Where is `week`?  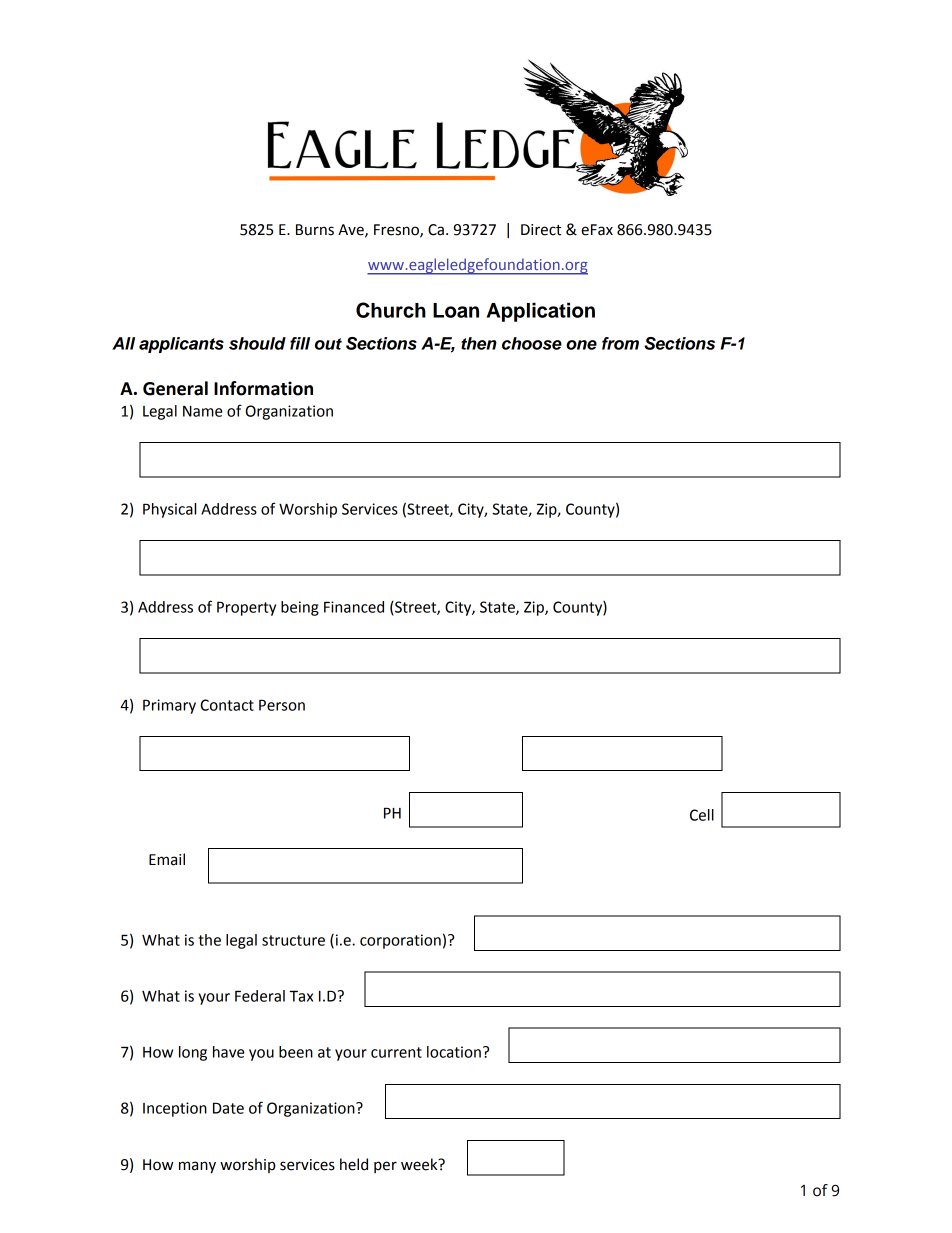 week is located at coordinates (420, 1164).
